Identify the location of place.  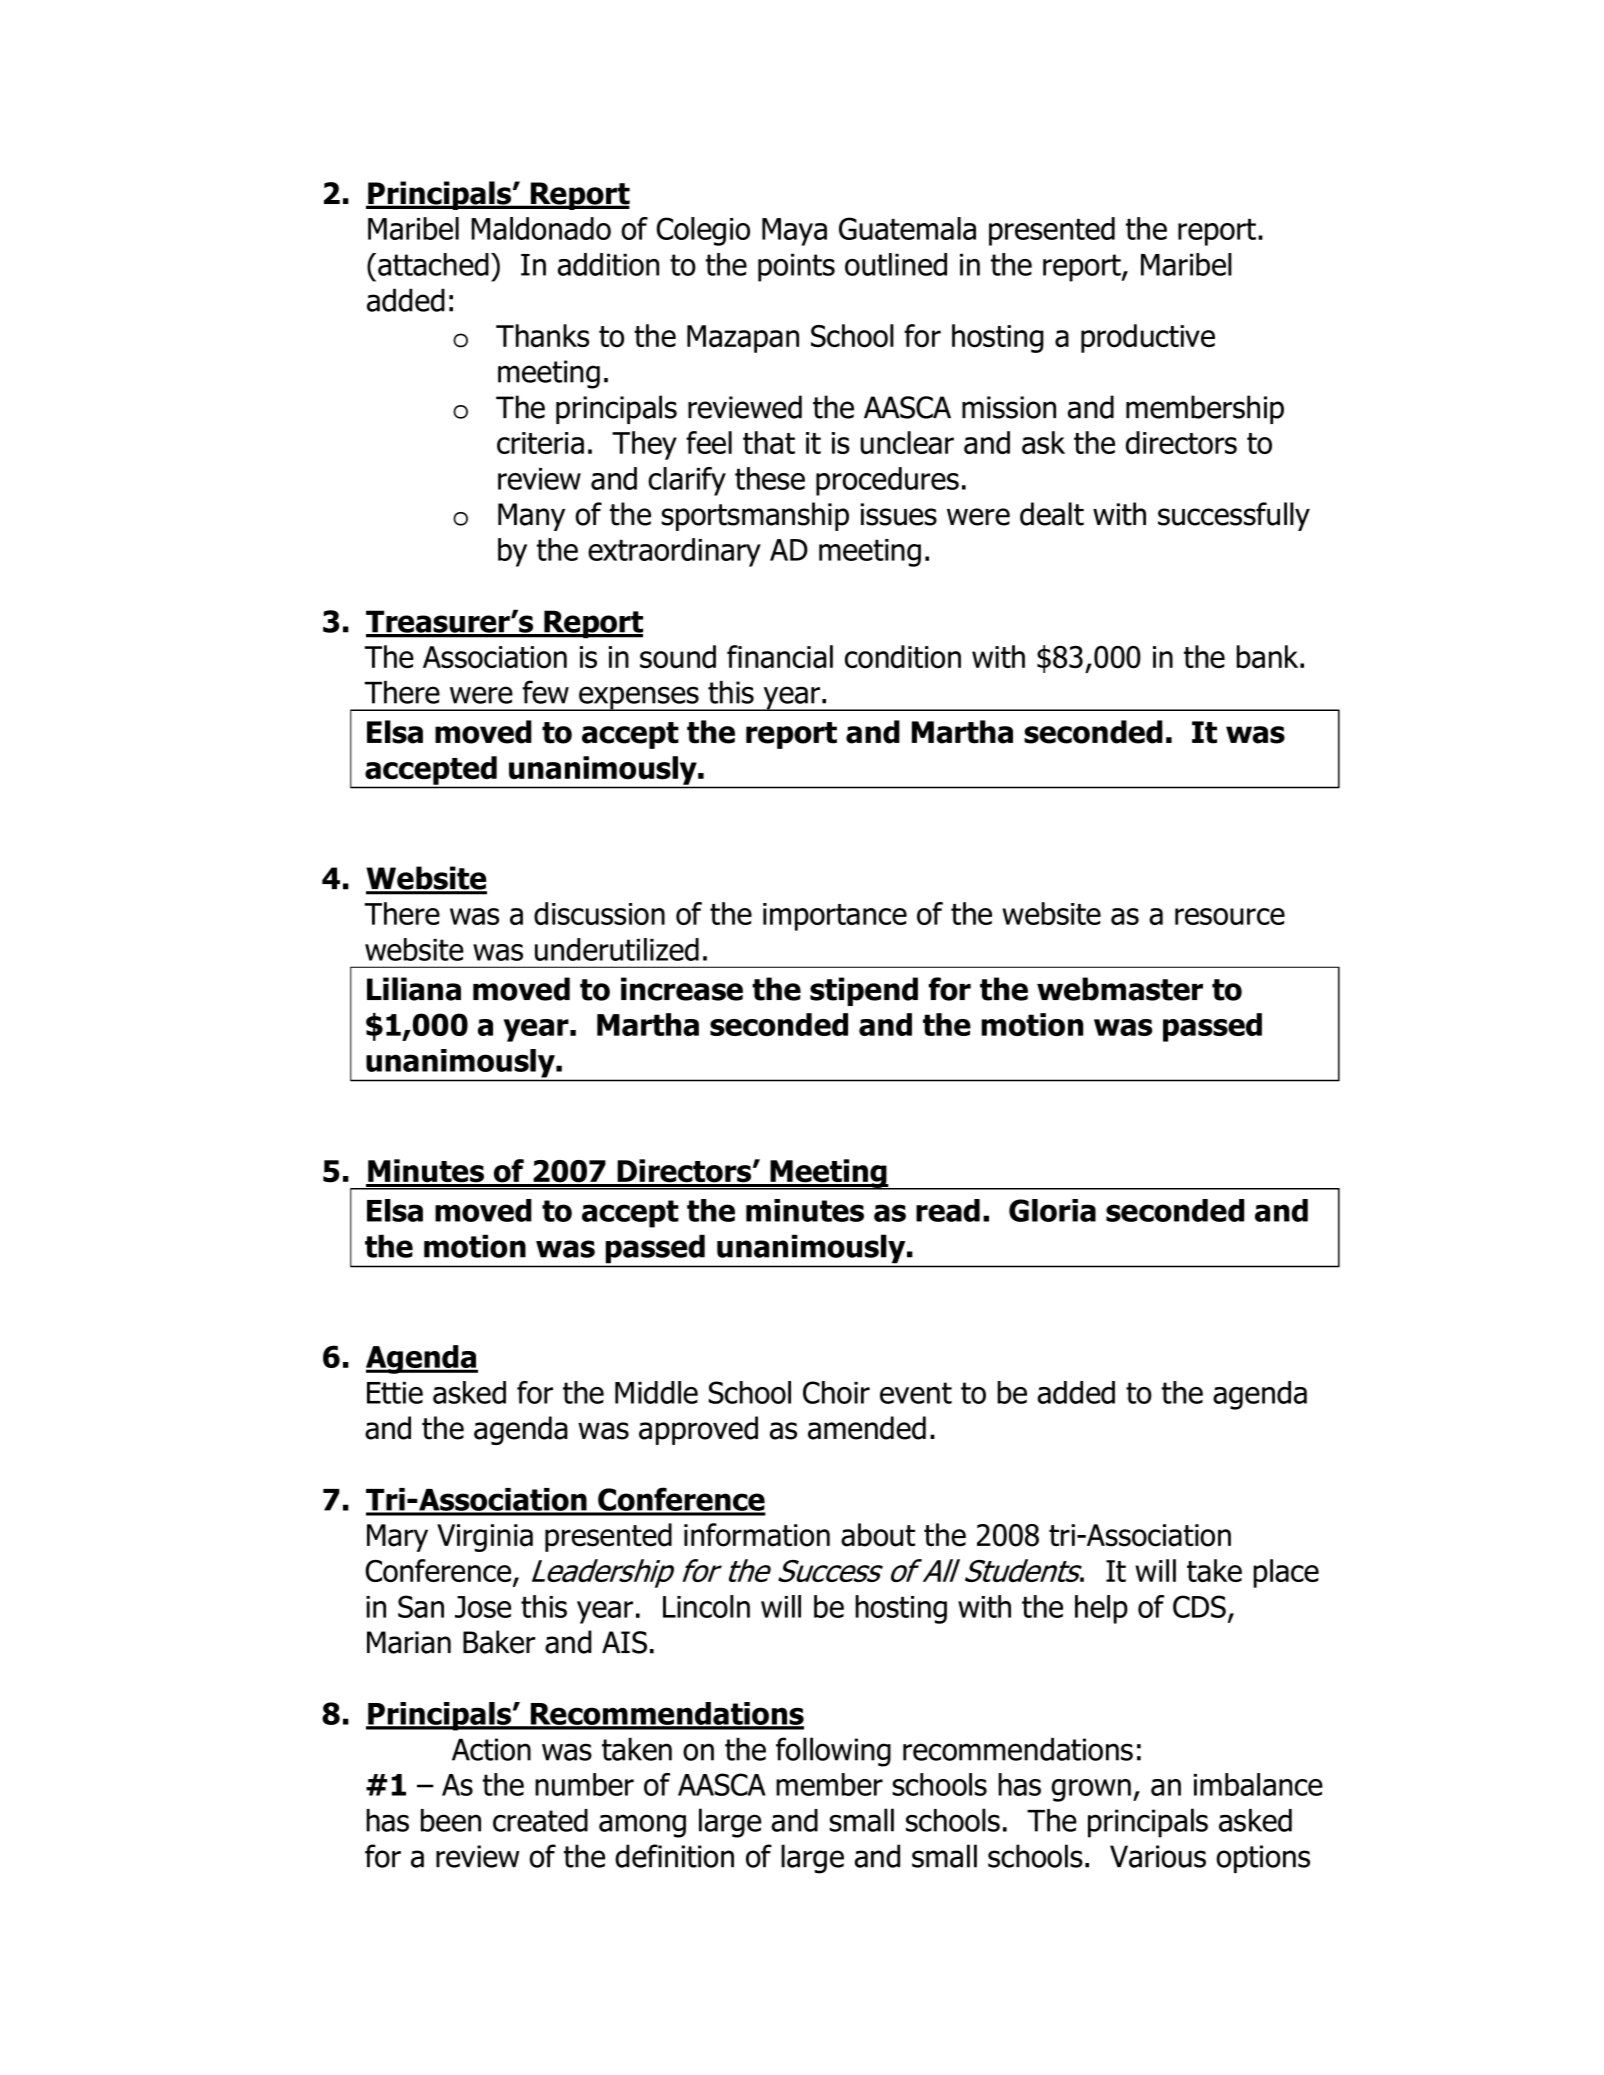
(1286, 1573).
